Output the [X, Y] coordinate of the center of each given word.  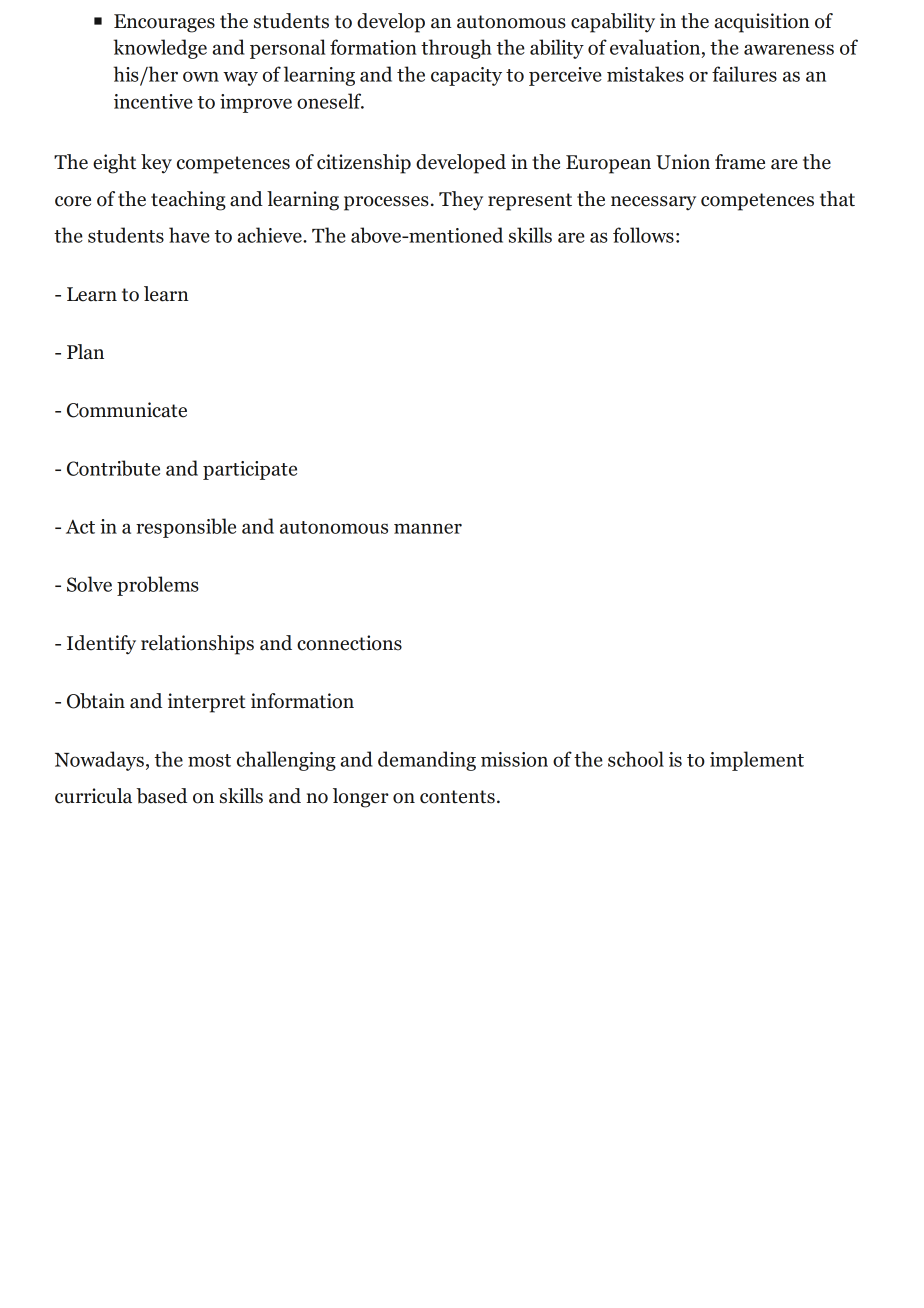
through [456, 49]
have [189, 235]
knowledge [160, 49]
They [461, 201]
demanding [427, 761]
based [161, 796]
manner [428, 528]
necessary [653, 203]
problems [158, 586]
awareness [789, 49]
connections [349, 643]
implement [757, 761]
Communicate [127, 410]
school [636, 759]
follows [643, 235]
